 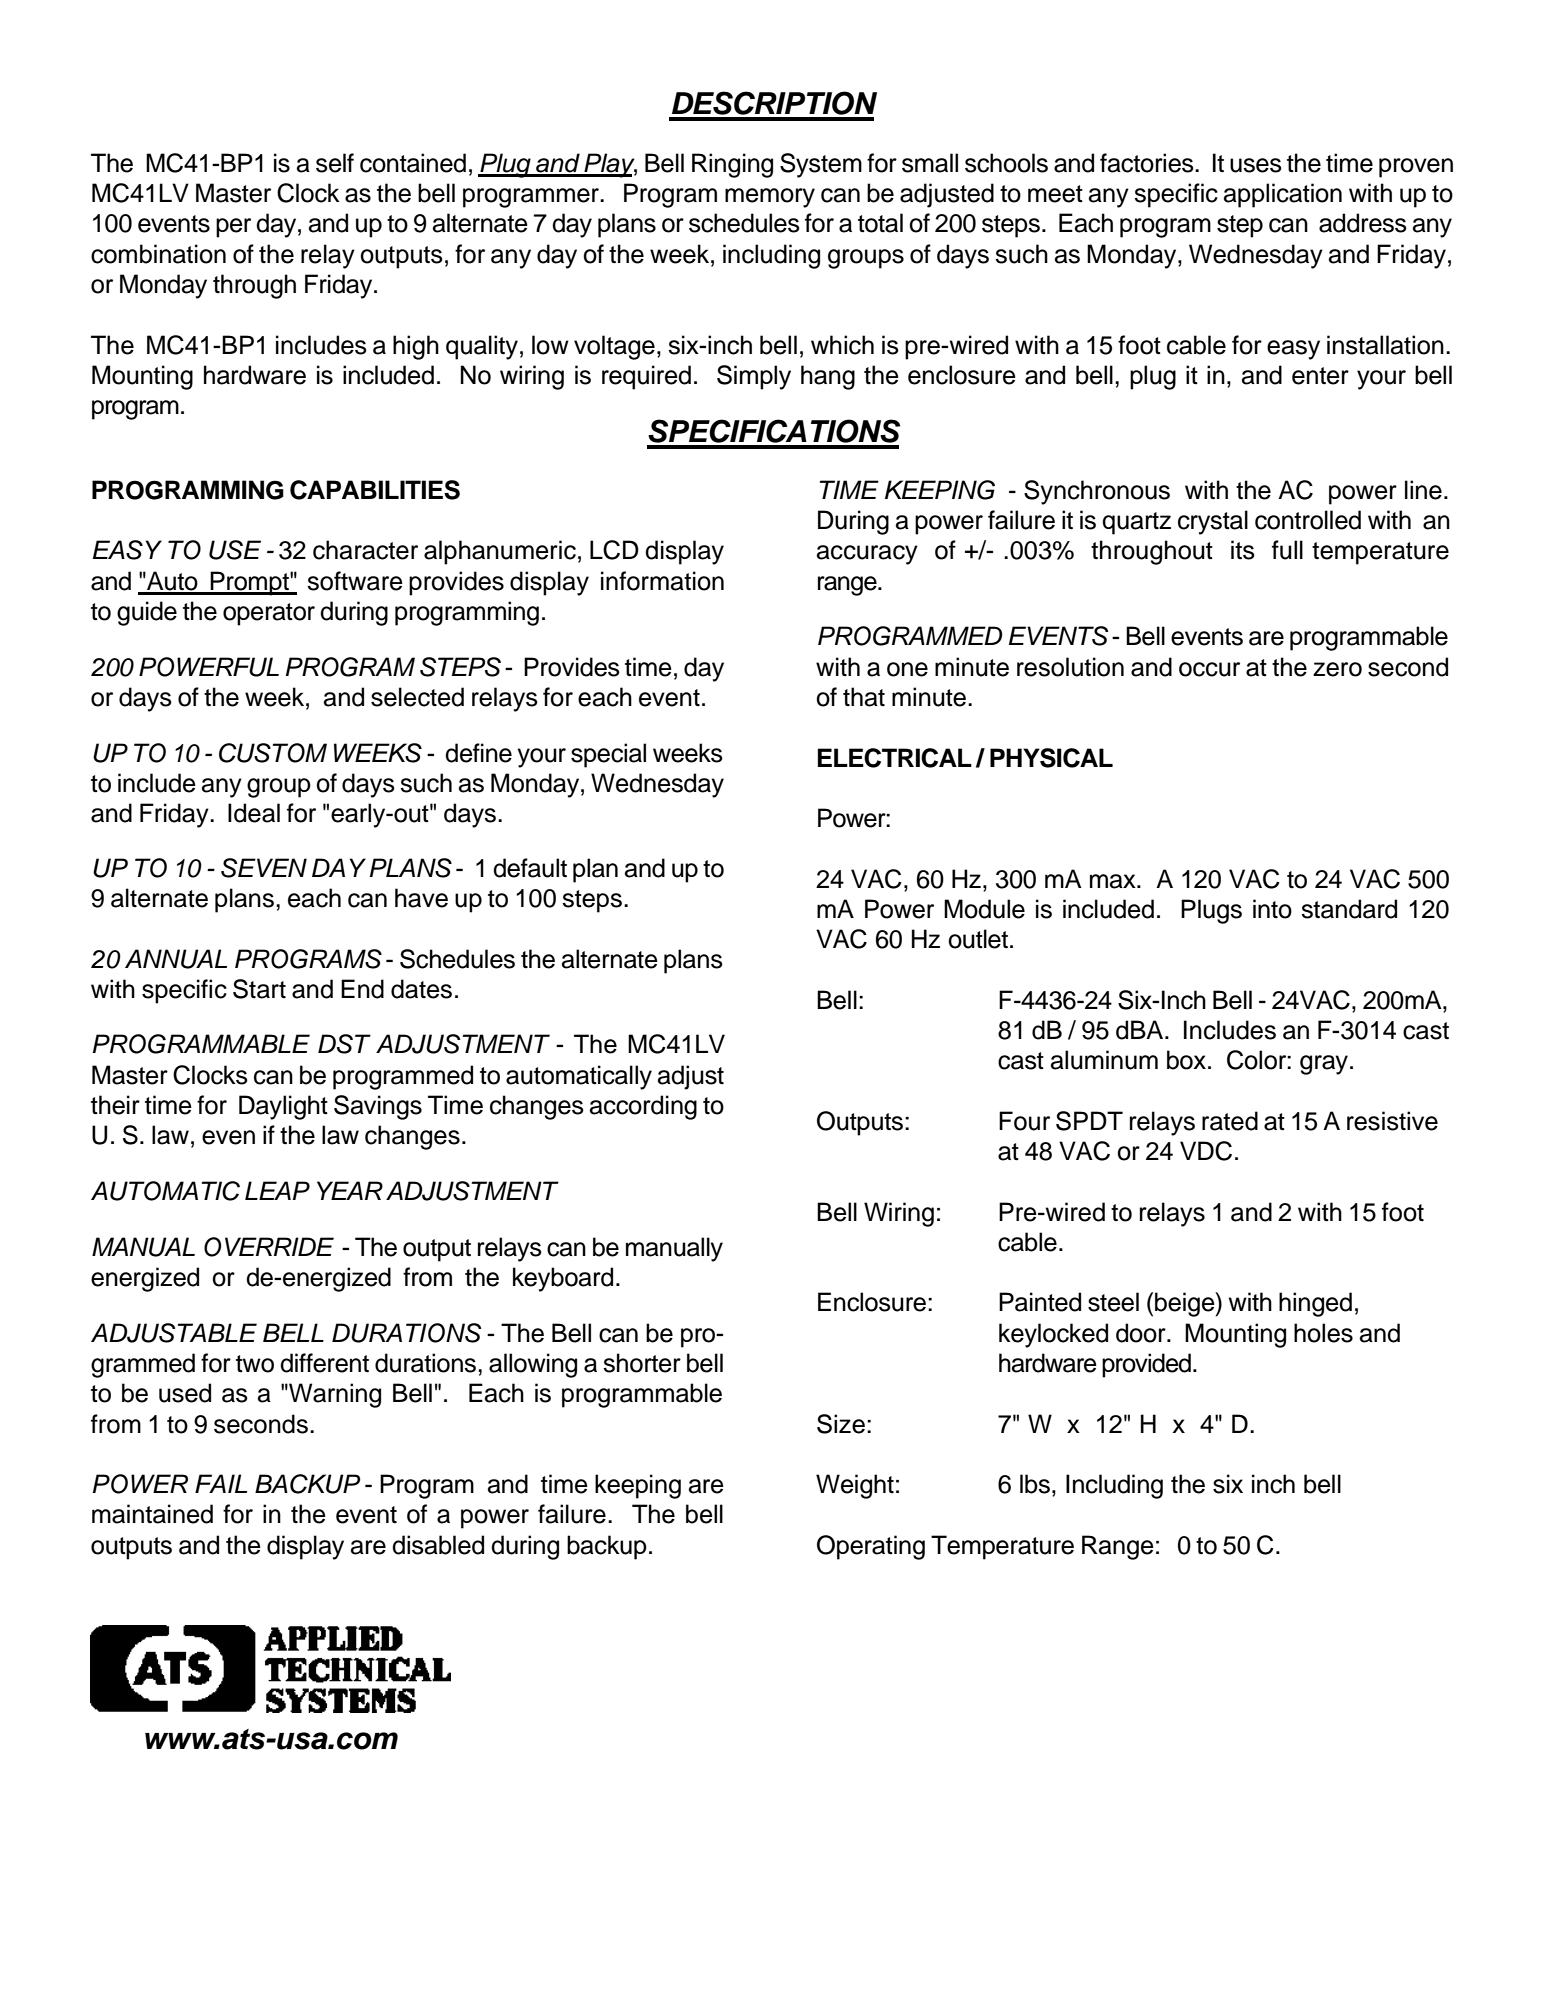 What do you see at coordinates (152, 1514) in the page?
I see `maintained` at bounding box center [152, 1514].
